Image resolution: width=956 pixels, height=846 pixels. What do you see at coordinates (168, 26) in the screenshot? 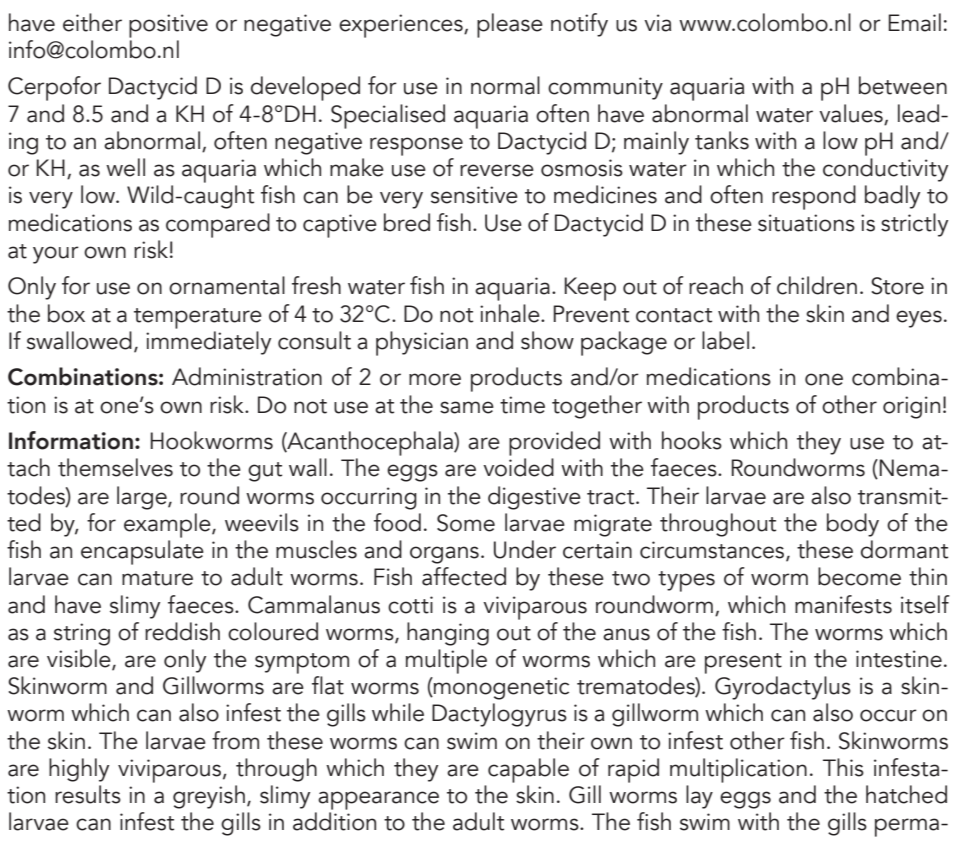
I see `positive` at bounding box center [168, 26].
